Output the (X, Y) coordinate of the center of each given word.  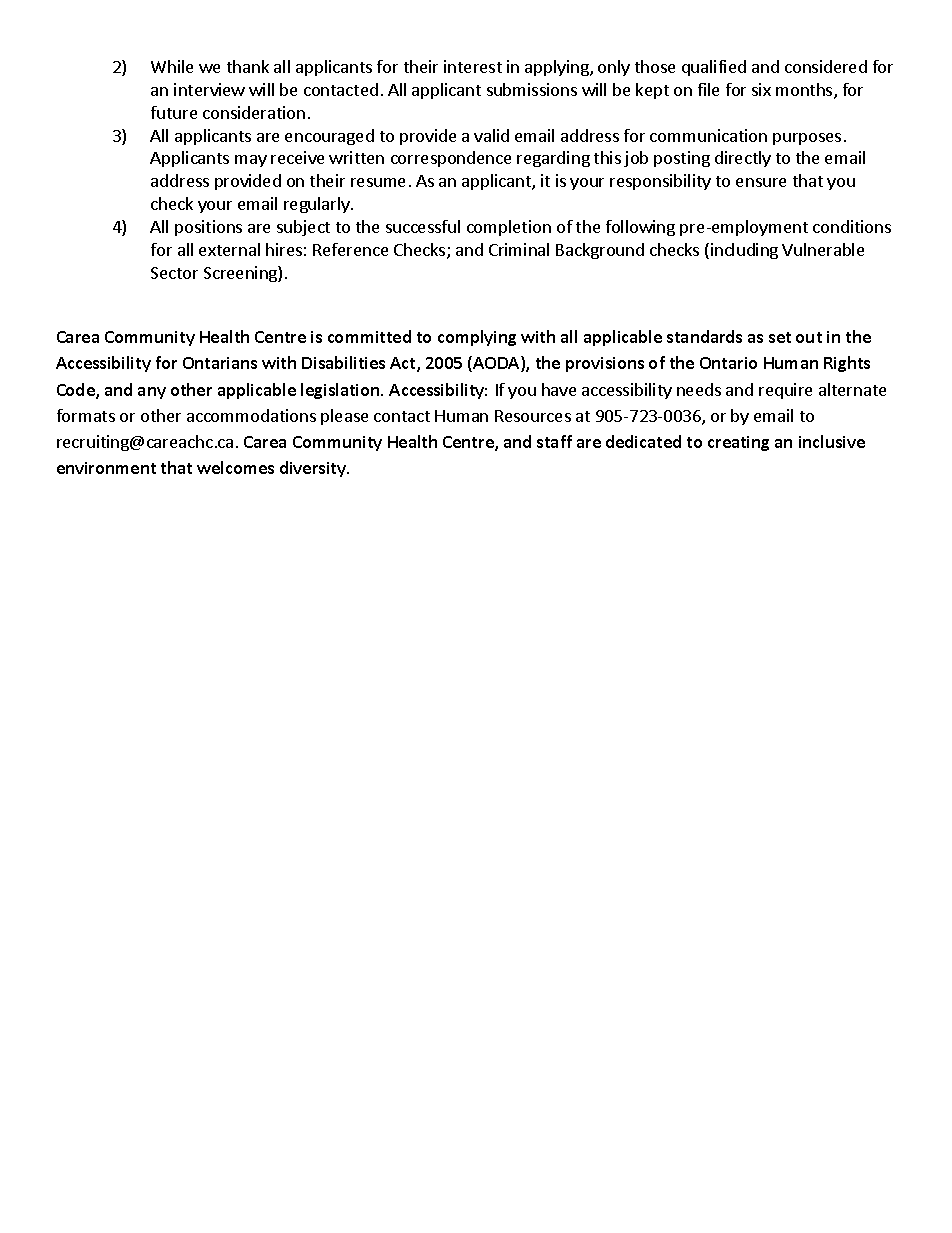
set (780, 337)
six (761, 89)
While (172, 66)
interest (473, 66)
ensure (761, 182)
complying (477, 338)
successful (423, 226)
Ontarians (220, 363)
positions (208, 228)
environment (106, 468)
